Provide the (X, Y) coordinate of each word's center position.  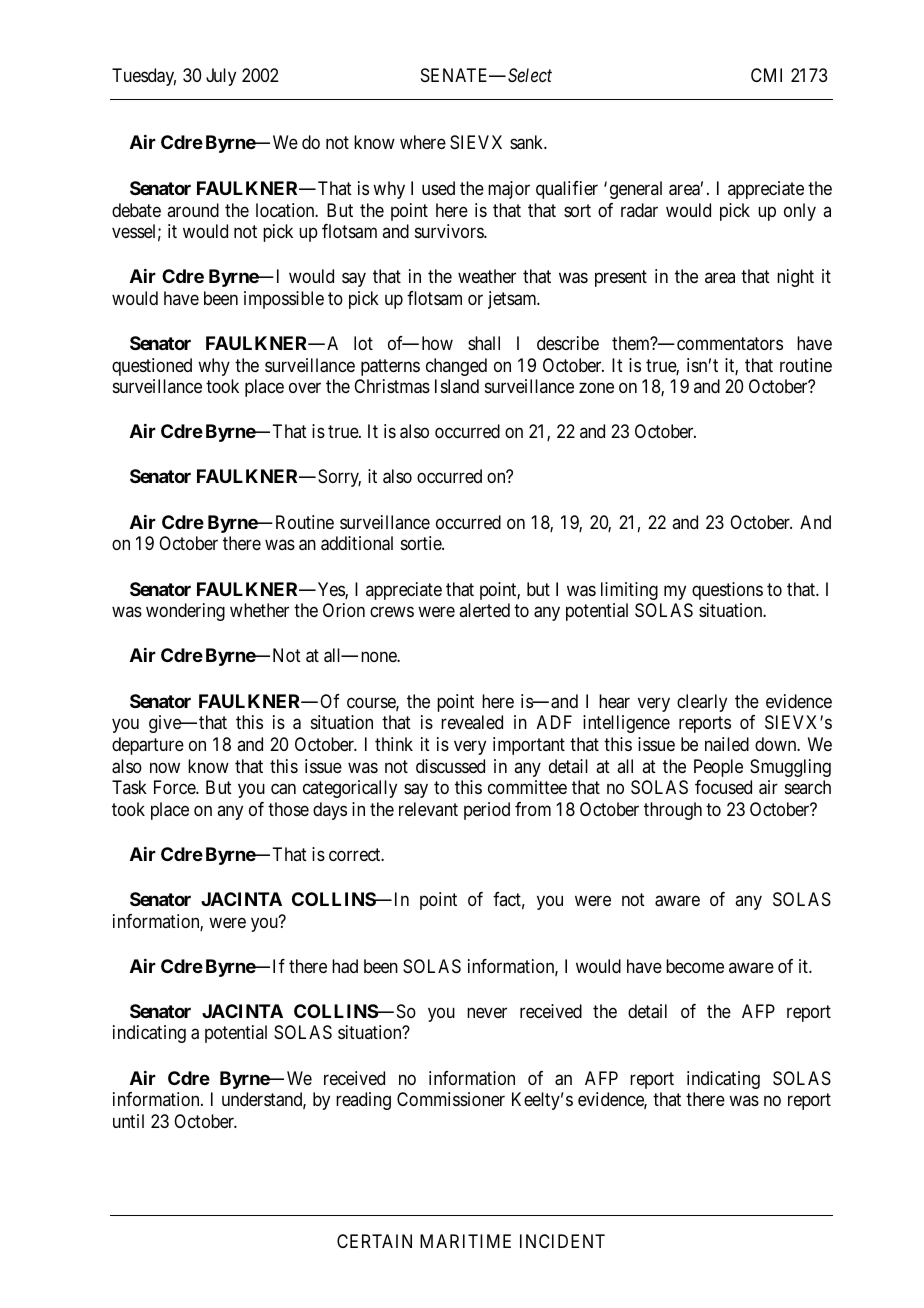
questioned (152, 367)
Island (457, 386)
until (128, 1121)
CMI (766, 75)
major (509, 190)
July (221, 77)
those (288, 809)
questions (727, 591)
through (673, 811)
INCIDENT (562, 1241)
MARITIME (465, 1241)
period (487, 811)
